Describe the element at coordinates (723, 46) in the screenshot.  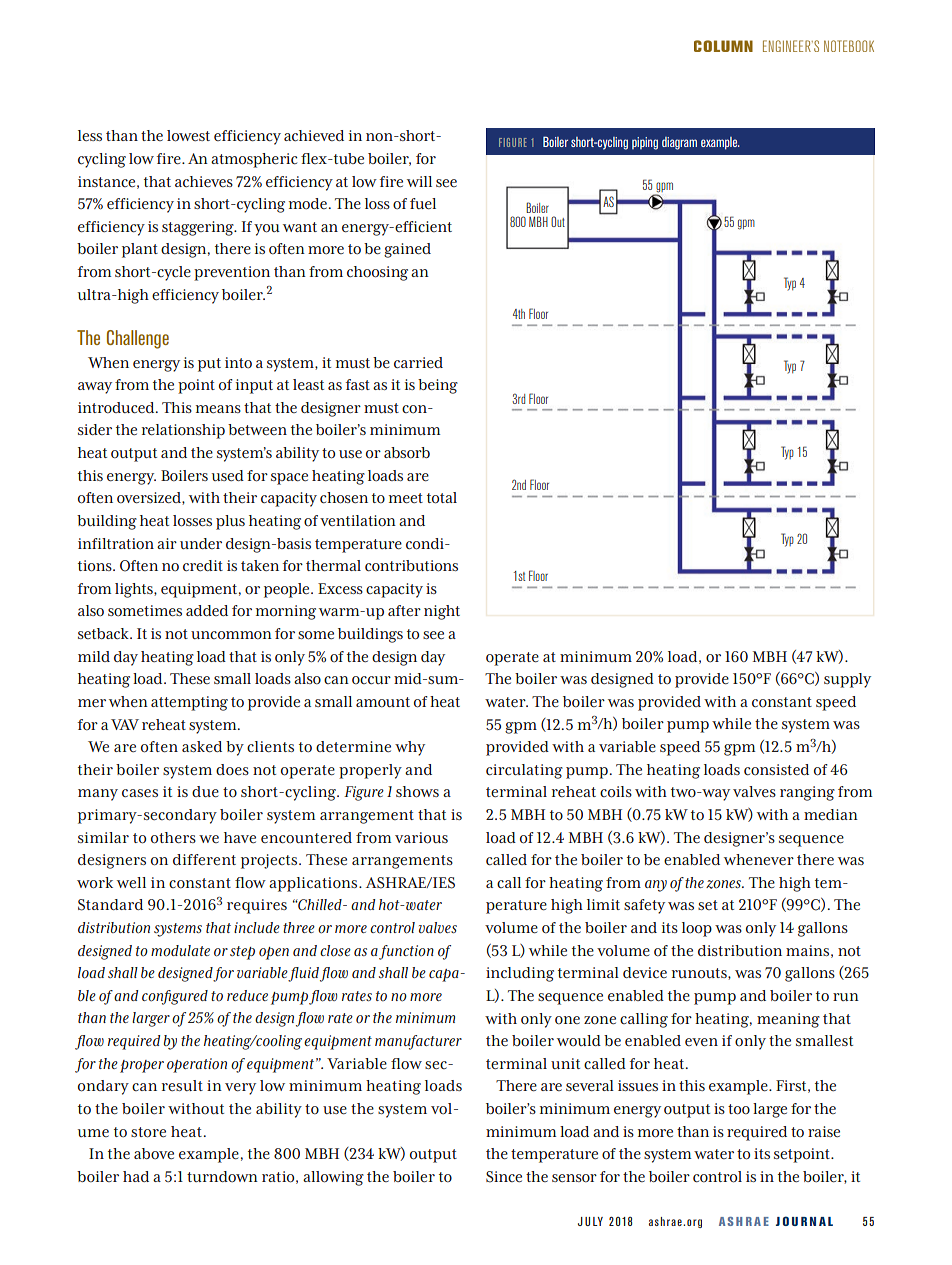
I see `COLUMN` at that location.
